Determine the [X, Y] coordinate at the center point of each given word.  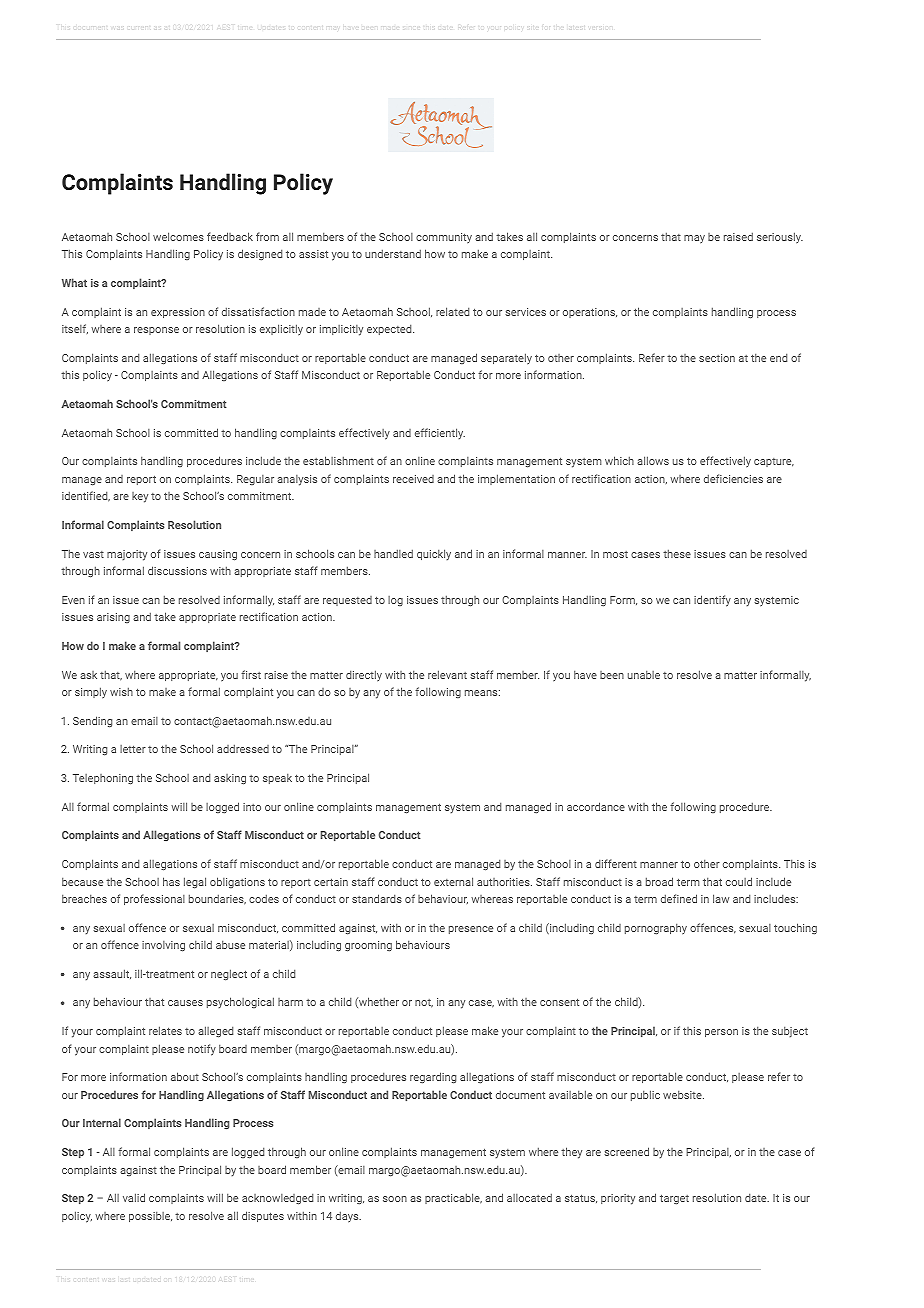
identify [712, 601]
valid [134, 1197]
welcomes [178, 236]
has [171, 881]
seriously [780, 237]
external [453, 881]
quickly [434, 554]
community [444, 238]
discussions [177, 570]
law [721, 898]
